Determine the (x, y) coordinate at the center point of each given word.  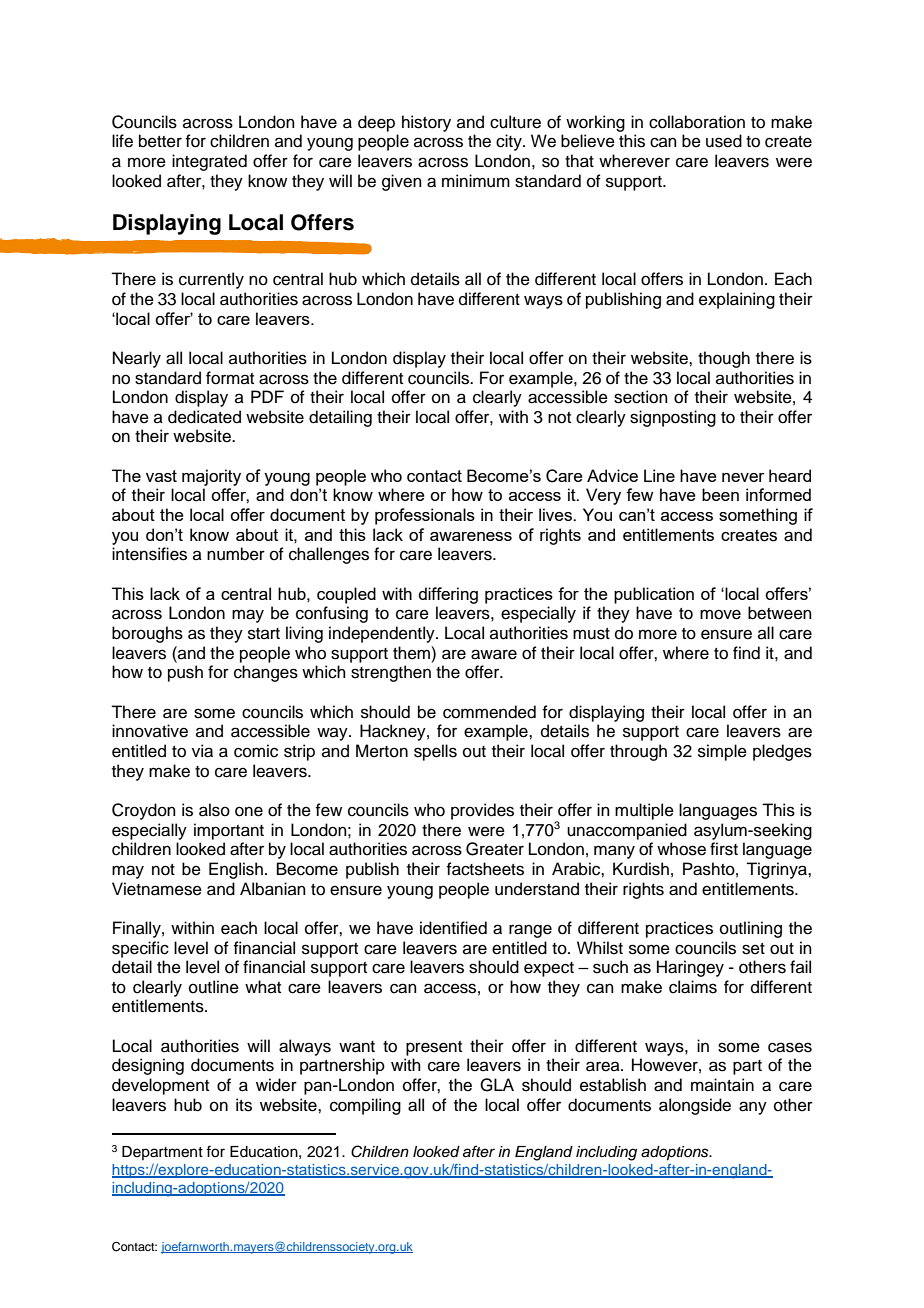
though (724, 359)
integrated (209, 162)
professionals (425, 516)
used (724, 141)
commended (489, 712)
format (230, 378)
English (236, 870)
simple (722, 752)
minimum (476, 181)
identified (453, 928)
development (160, 1086)
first (724, 849)
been (720, 494)
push (185, 673)
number (236, 554)
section (641, 397)
